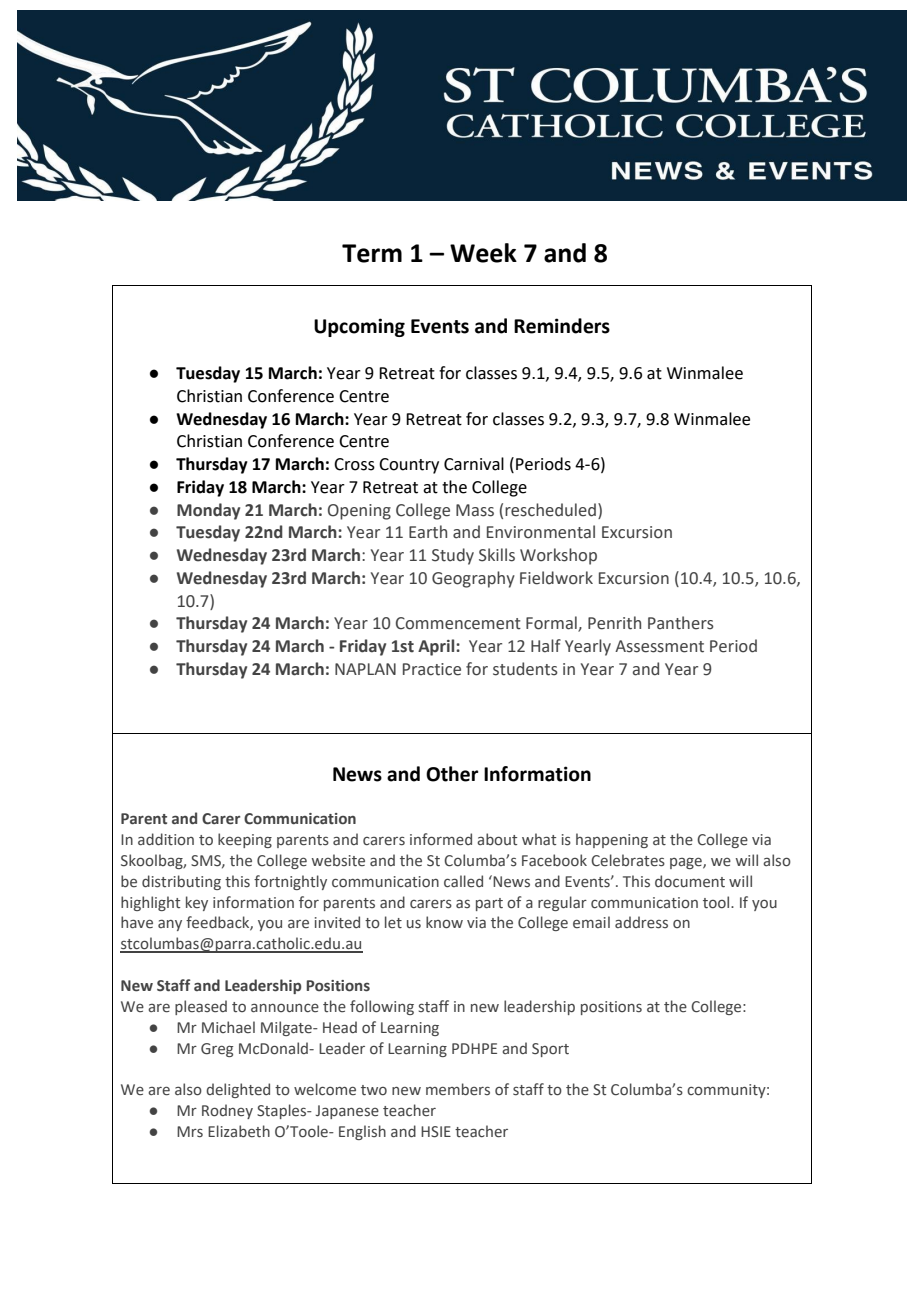  I want to click on Practice, so click(432, 669).
